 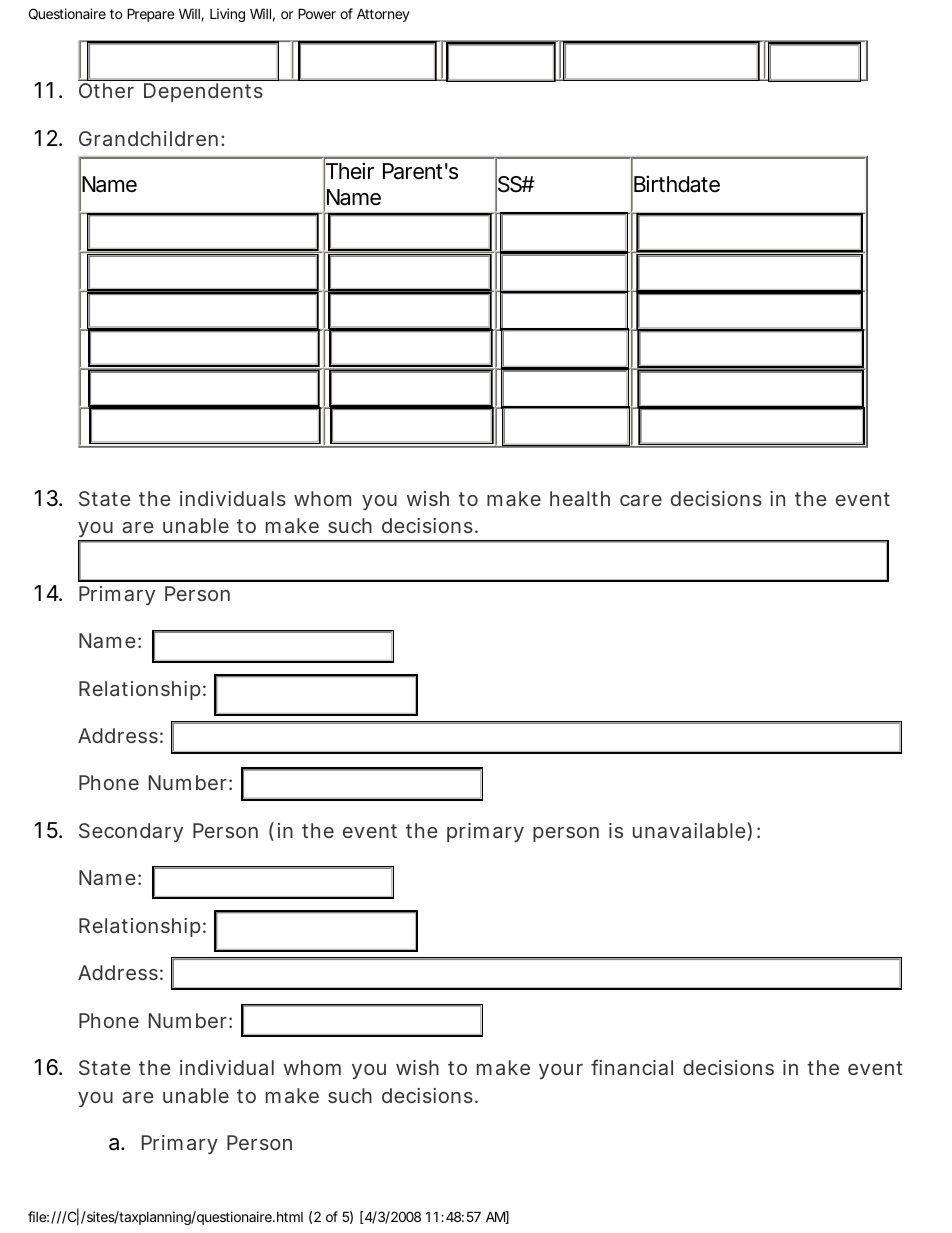 What do you see at coordinates (383, 15) in the page?
I see `Attorney` at bounding box center [383, 15].
